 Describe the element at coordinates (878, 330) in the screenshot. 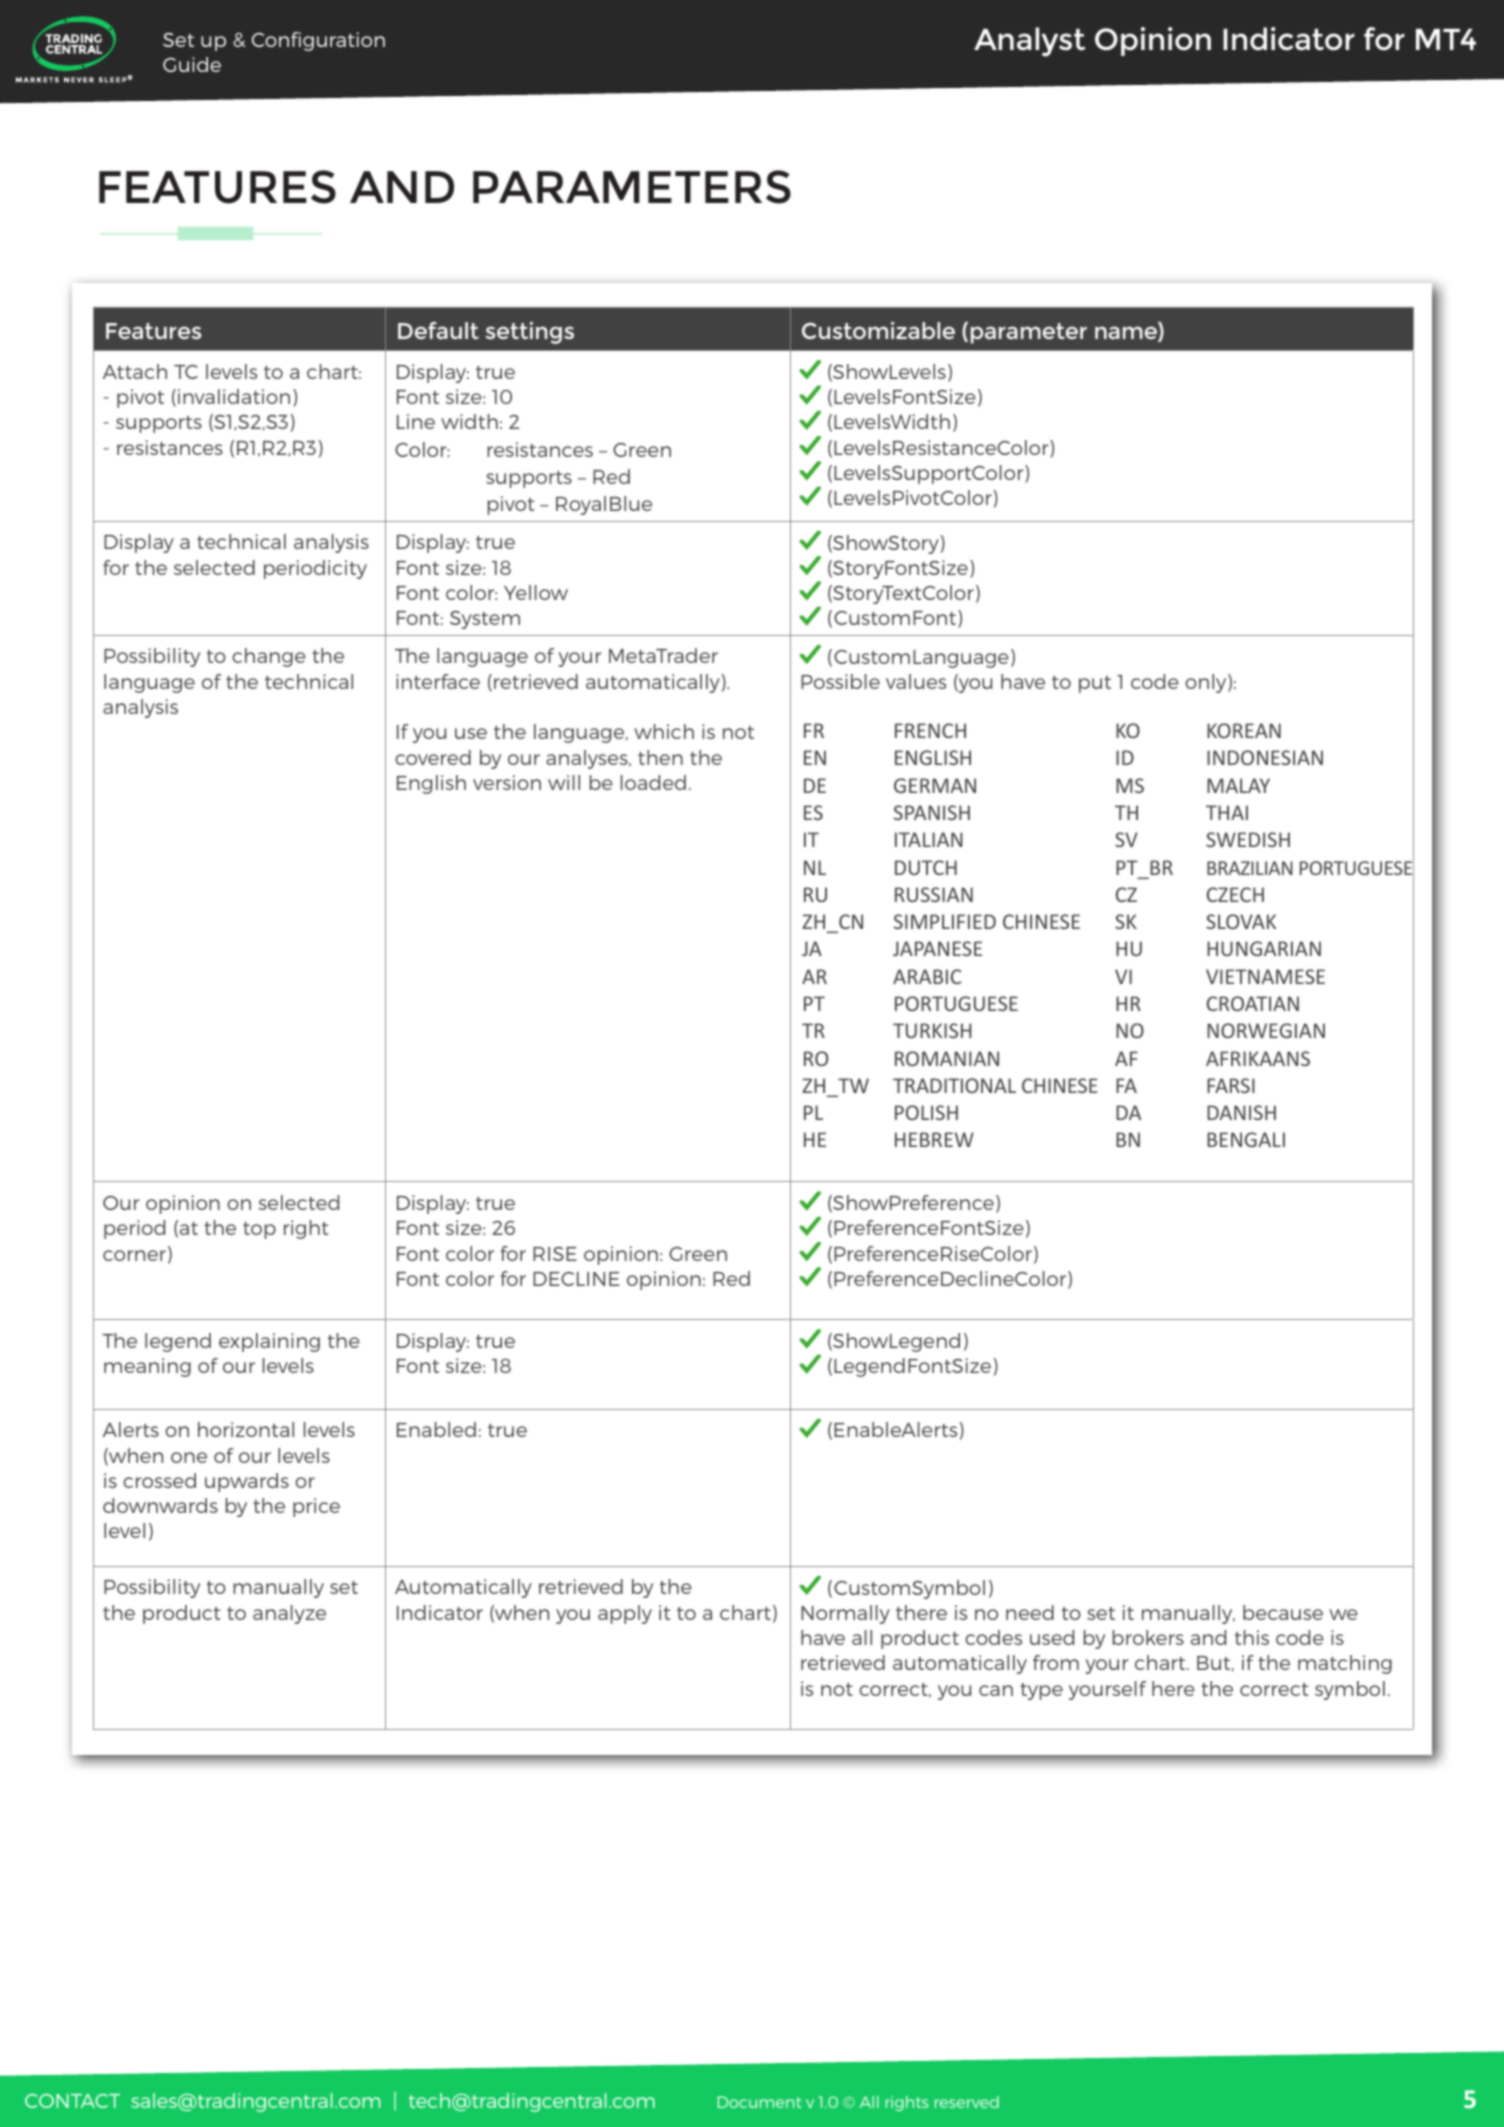

I see `Customizable` at that location.
